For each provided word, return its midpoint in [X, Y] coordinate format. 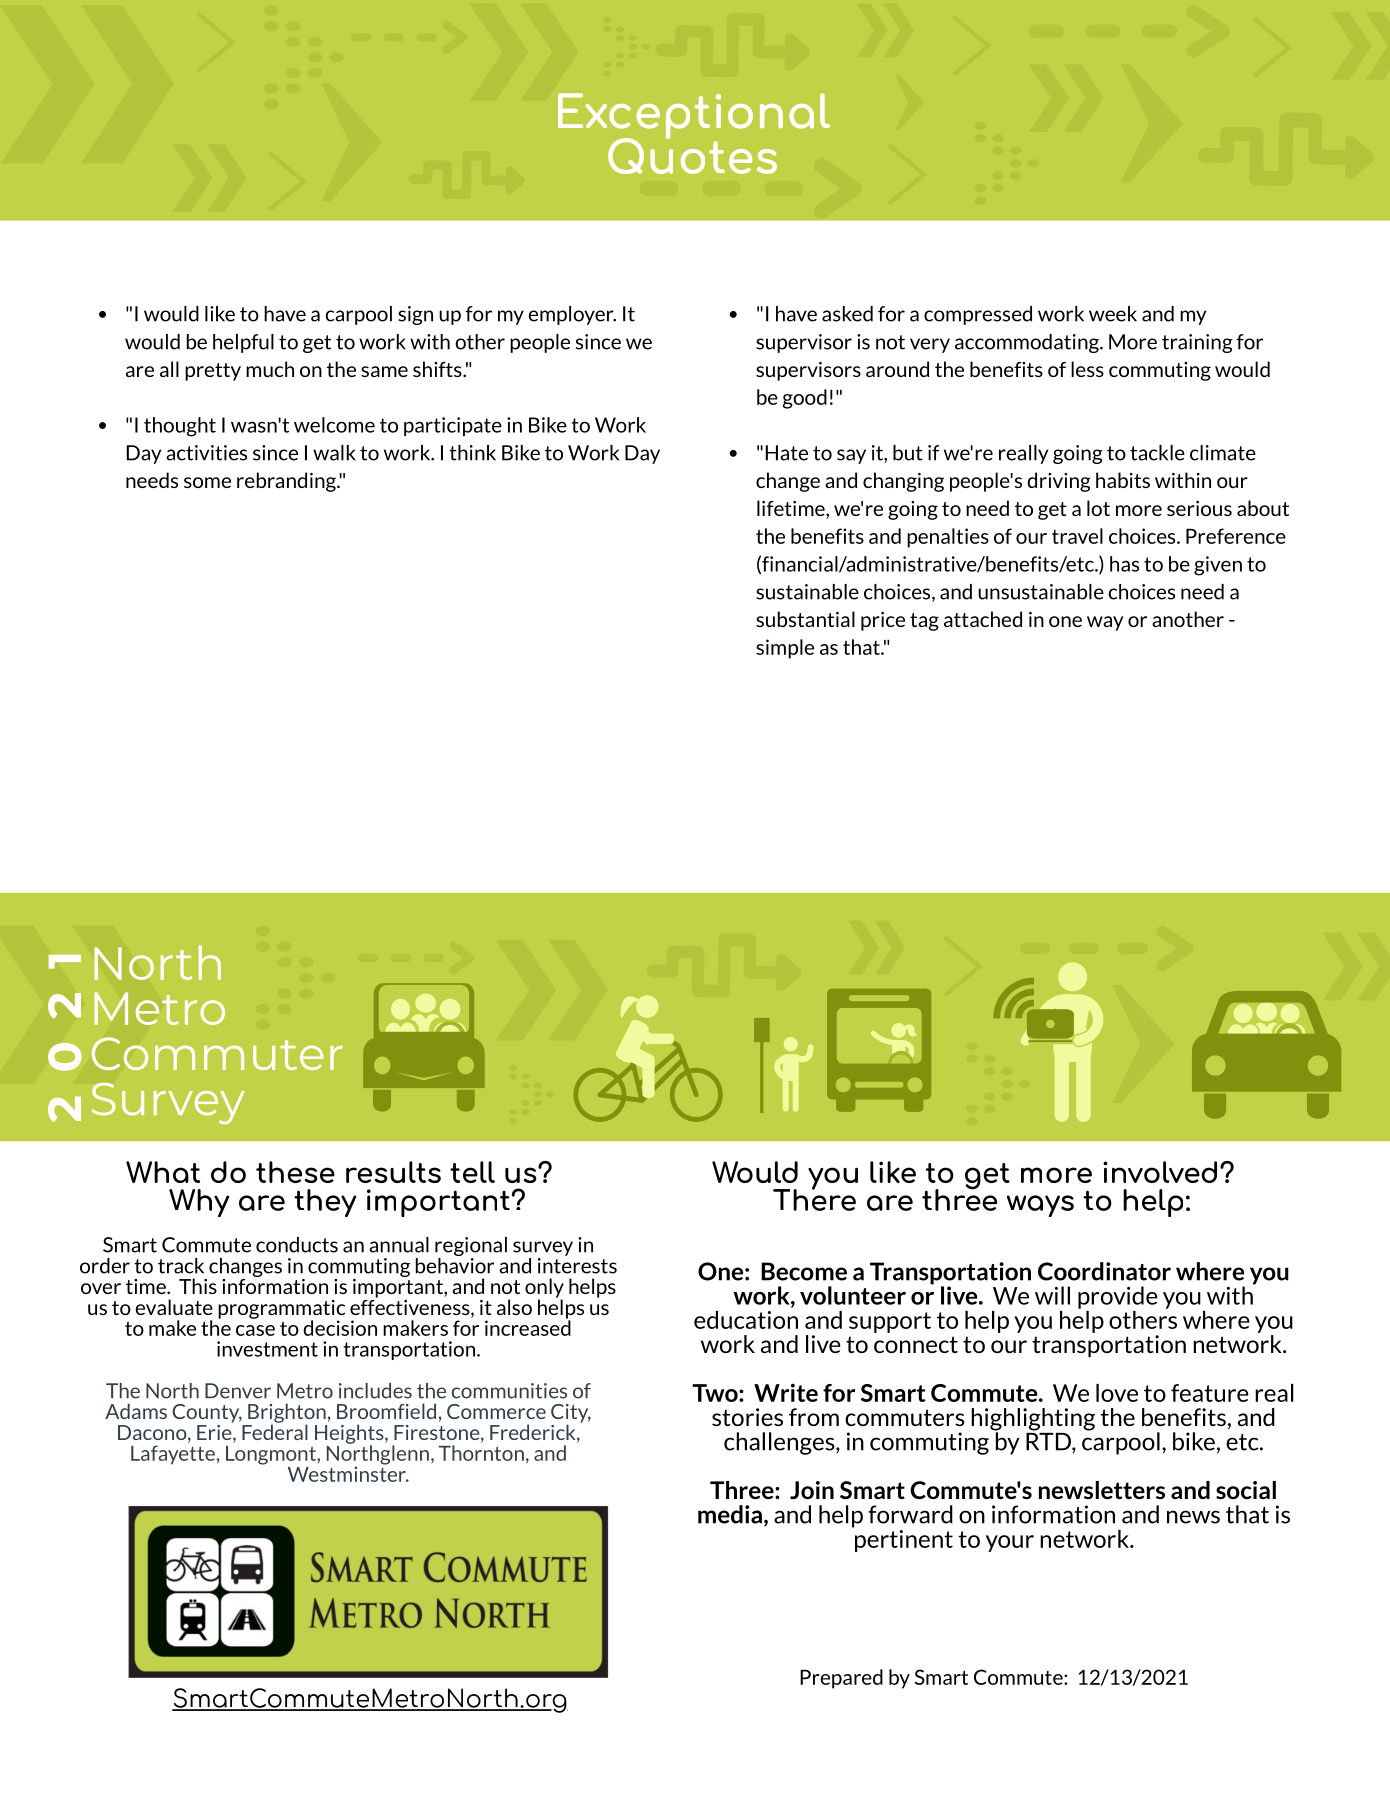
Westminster [348, 1473]
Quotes [692, 155]
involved [1160, 1172]
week [1113, 314]
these [295, 1172]
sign [415, 315]
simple [785, 649]
